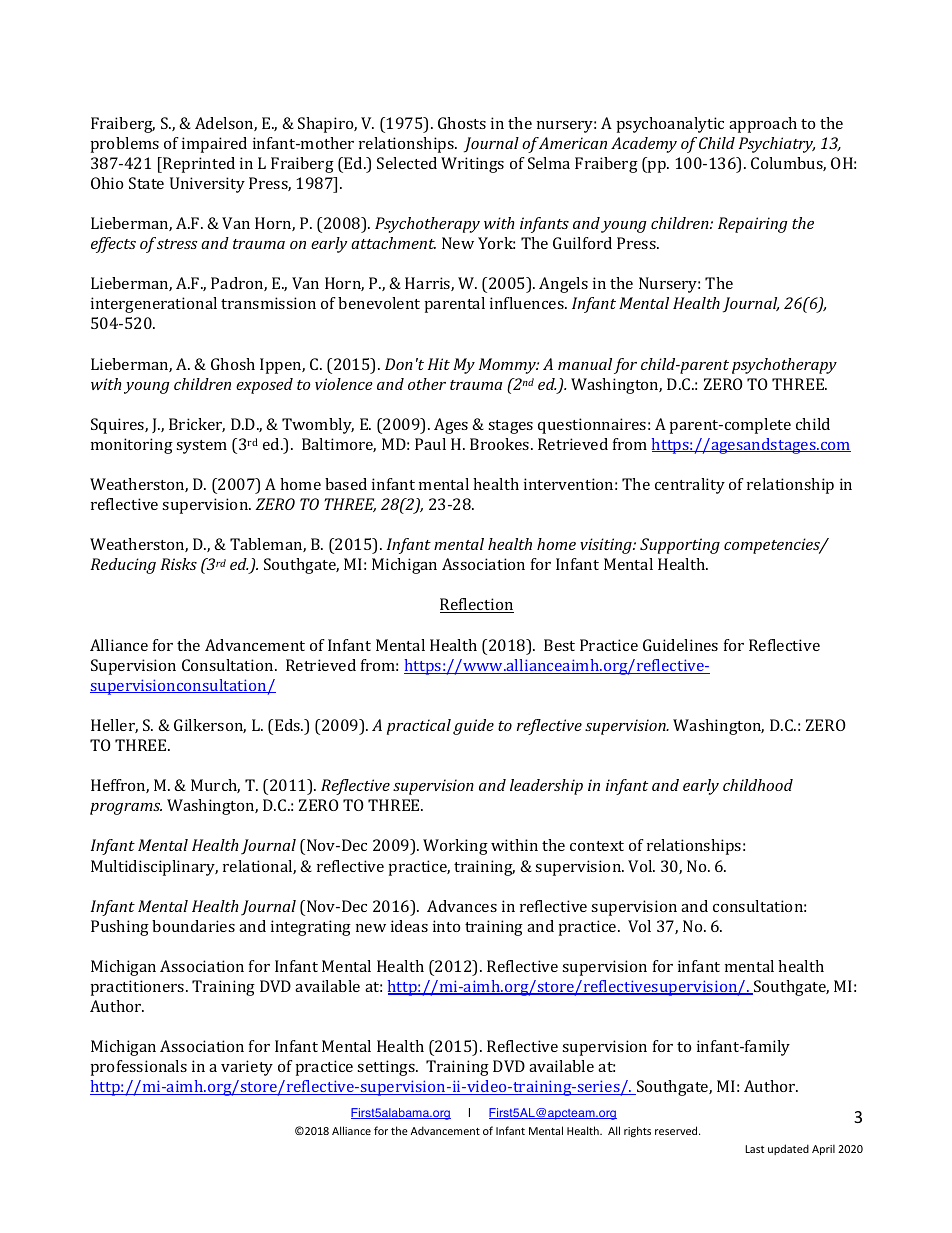 The image size is (952, 1233). I want to click on context, so click(597, 846).
